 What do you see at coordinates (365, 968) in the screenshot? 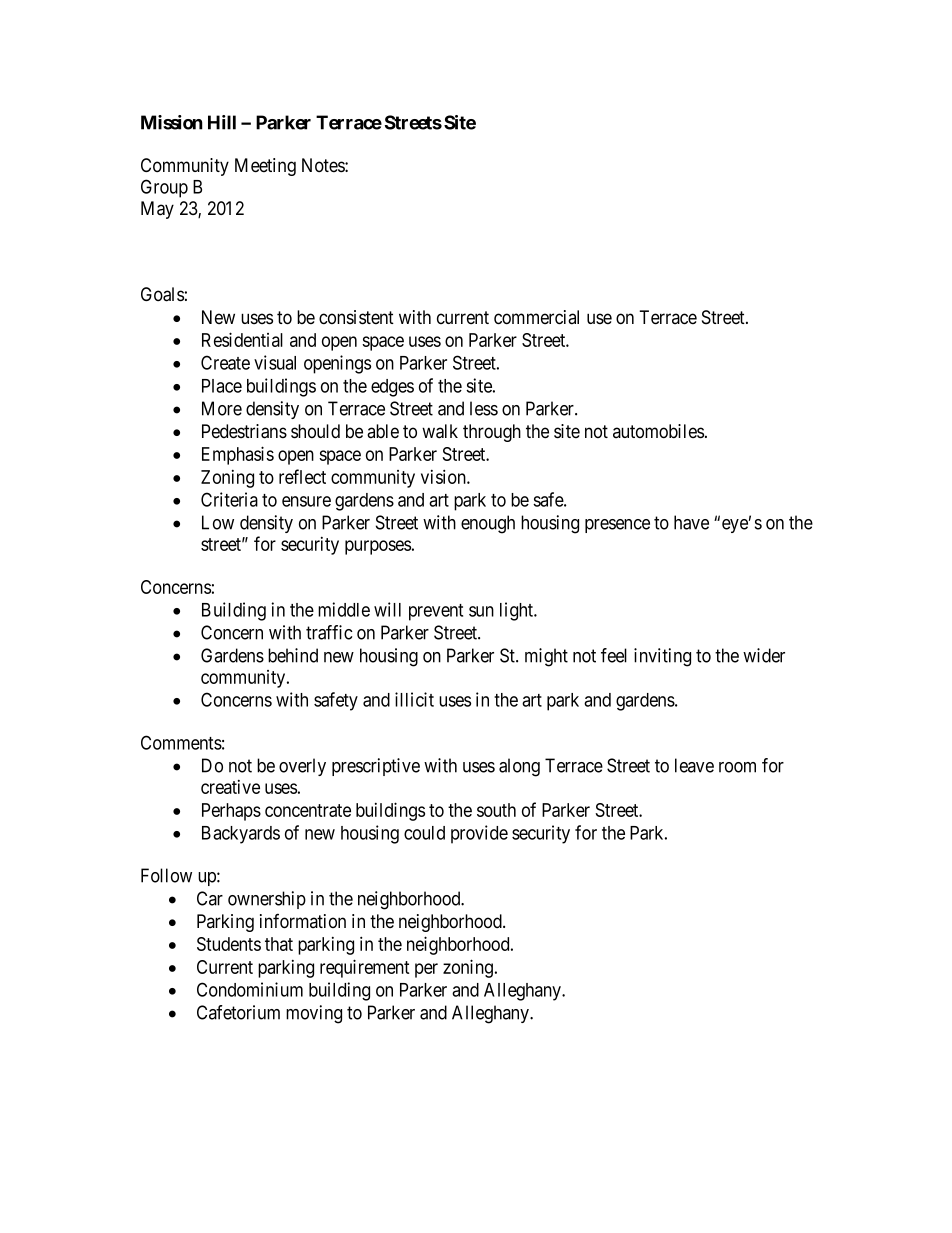
I see `requirement` at bounding box center [365, 968].
